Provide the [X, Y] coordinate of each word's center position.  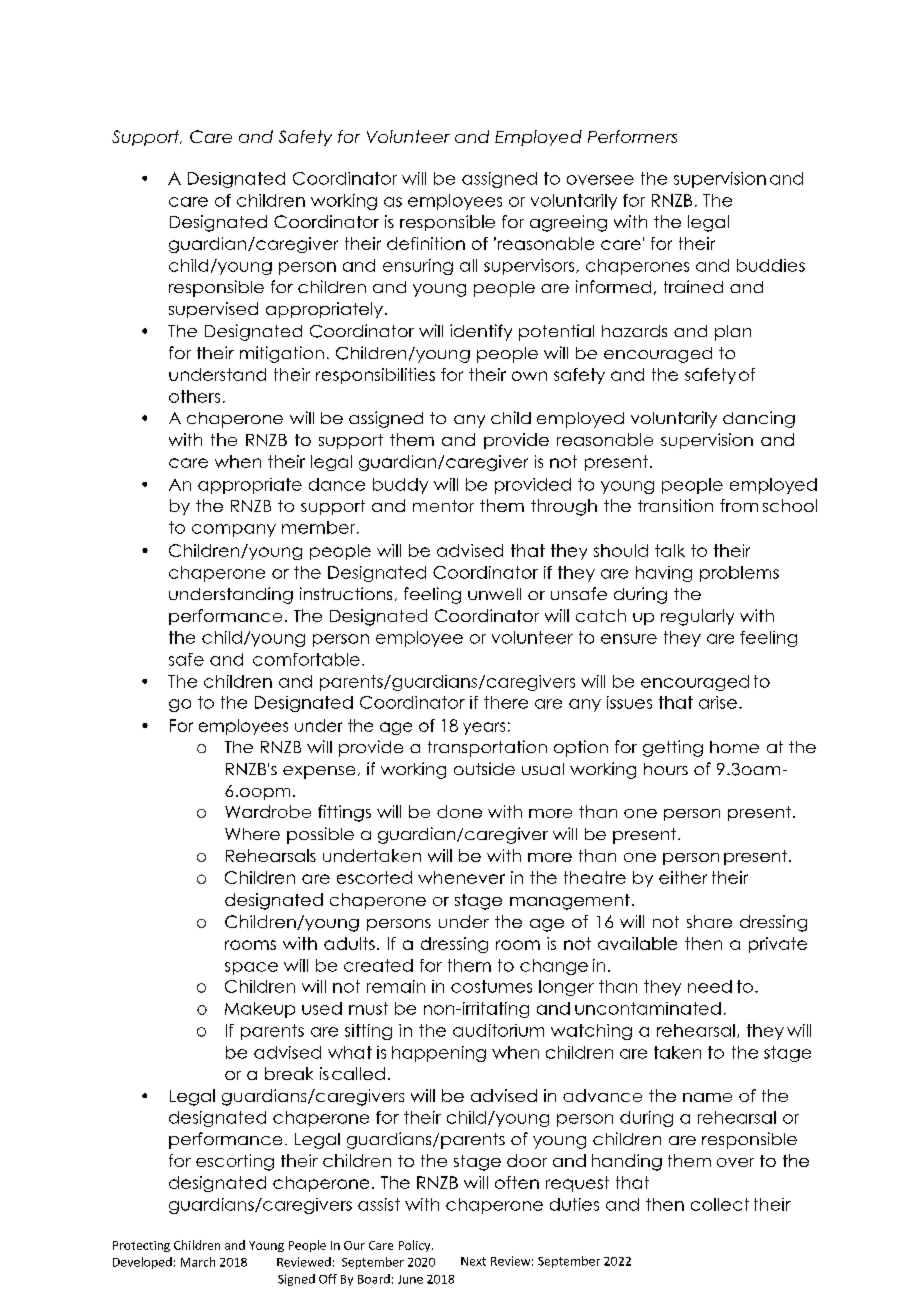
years [484, 728]
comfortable [306, 659]
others [194, 396]
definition [426, 243]
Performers [632, 136]
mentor [443, 506]
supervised [213, 310]
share [709, 921]
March [198, 1262]
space [251, 968]
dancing [759, 419]
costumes [491, 986]
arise [718, 702]
